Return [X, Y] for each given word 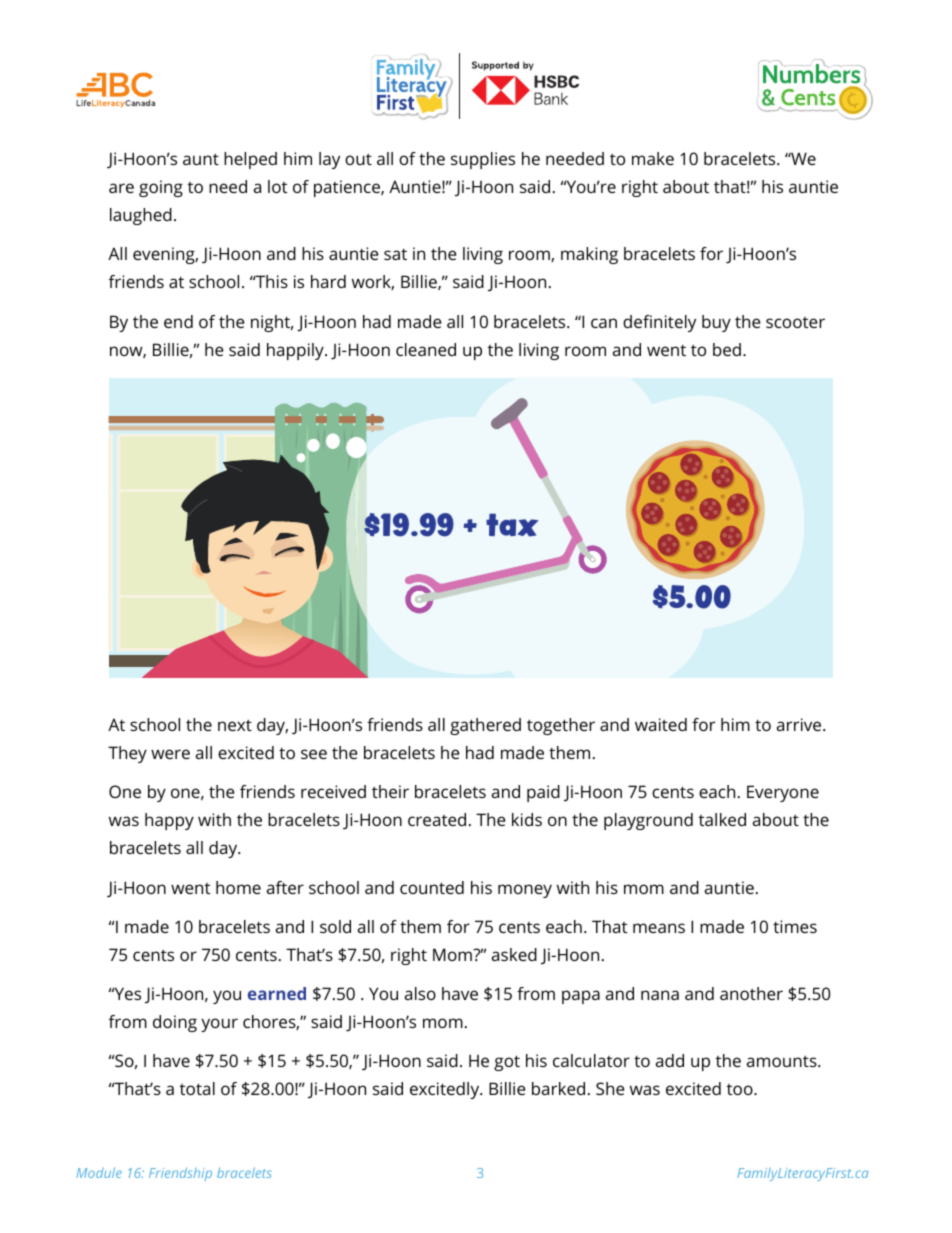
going [161, 188]
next [235, 725]
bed [727, 349]
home [238, 887]
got [507, 1063]
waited [661, 724]
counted [432, 887]
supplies [483, 160]
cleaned [426, 349]
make [653, 158]
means [659, 928]
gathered [485, 726]
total [197, 1088]
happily [296, 351]
